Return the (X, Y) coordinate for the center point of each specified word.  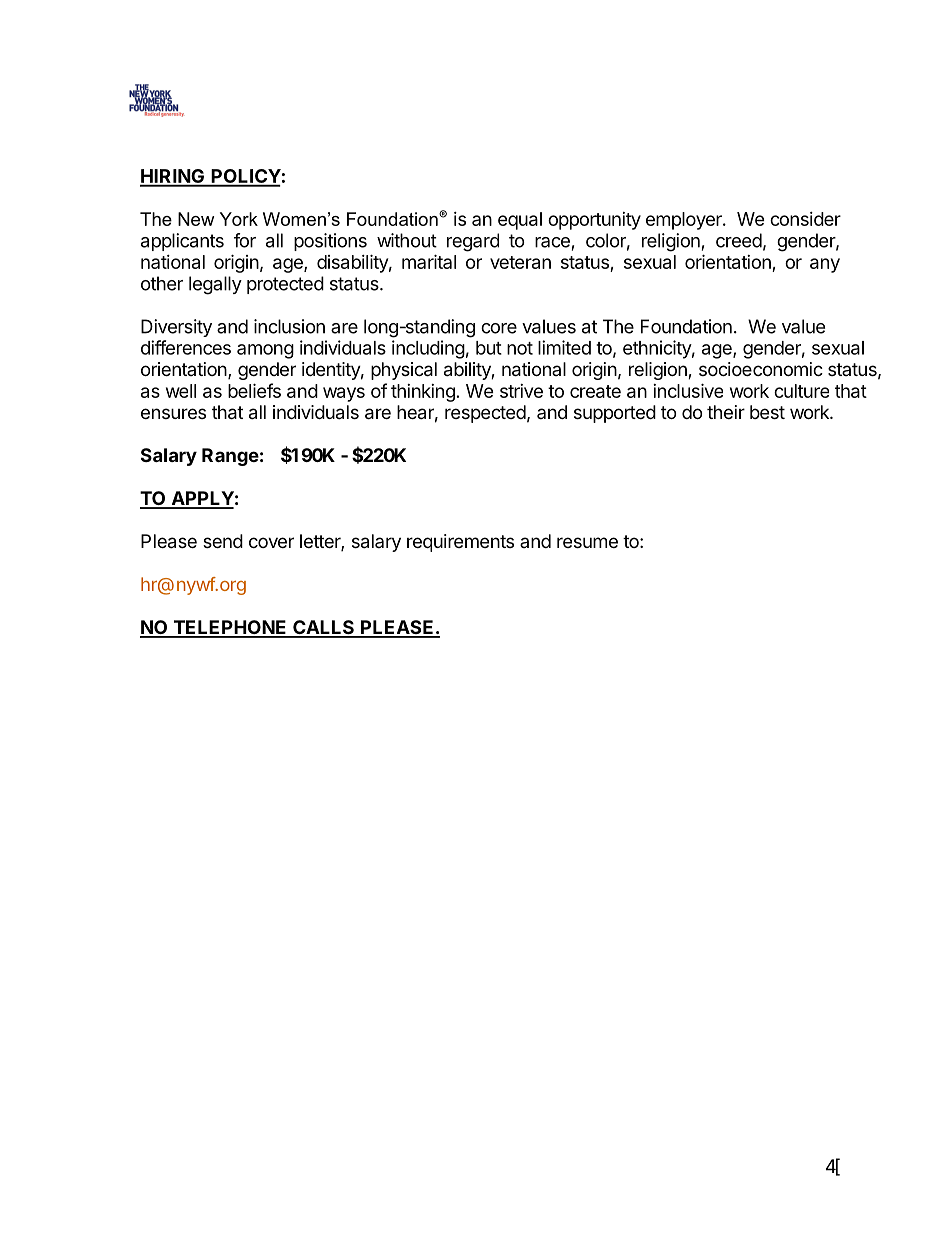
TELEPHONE (230, 628)
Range (230, 457)
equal (520, 221)
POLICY (245, 177)
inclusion (289, 326)
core (499, 328)
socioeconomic (761, 369)
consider (805, 219)
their (726, 412)
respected (485, 414)
